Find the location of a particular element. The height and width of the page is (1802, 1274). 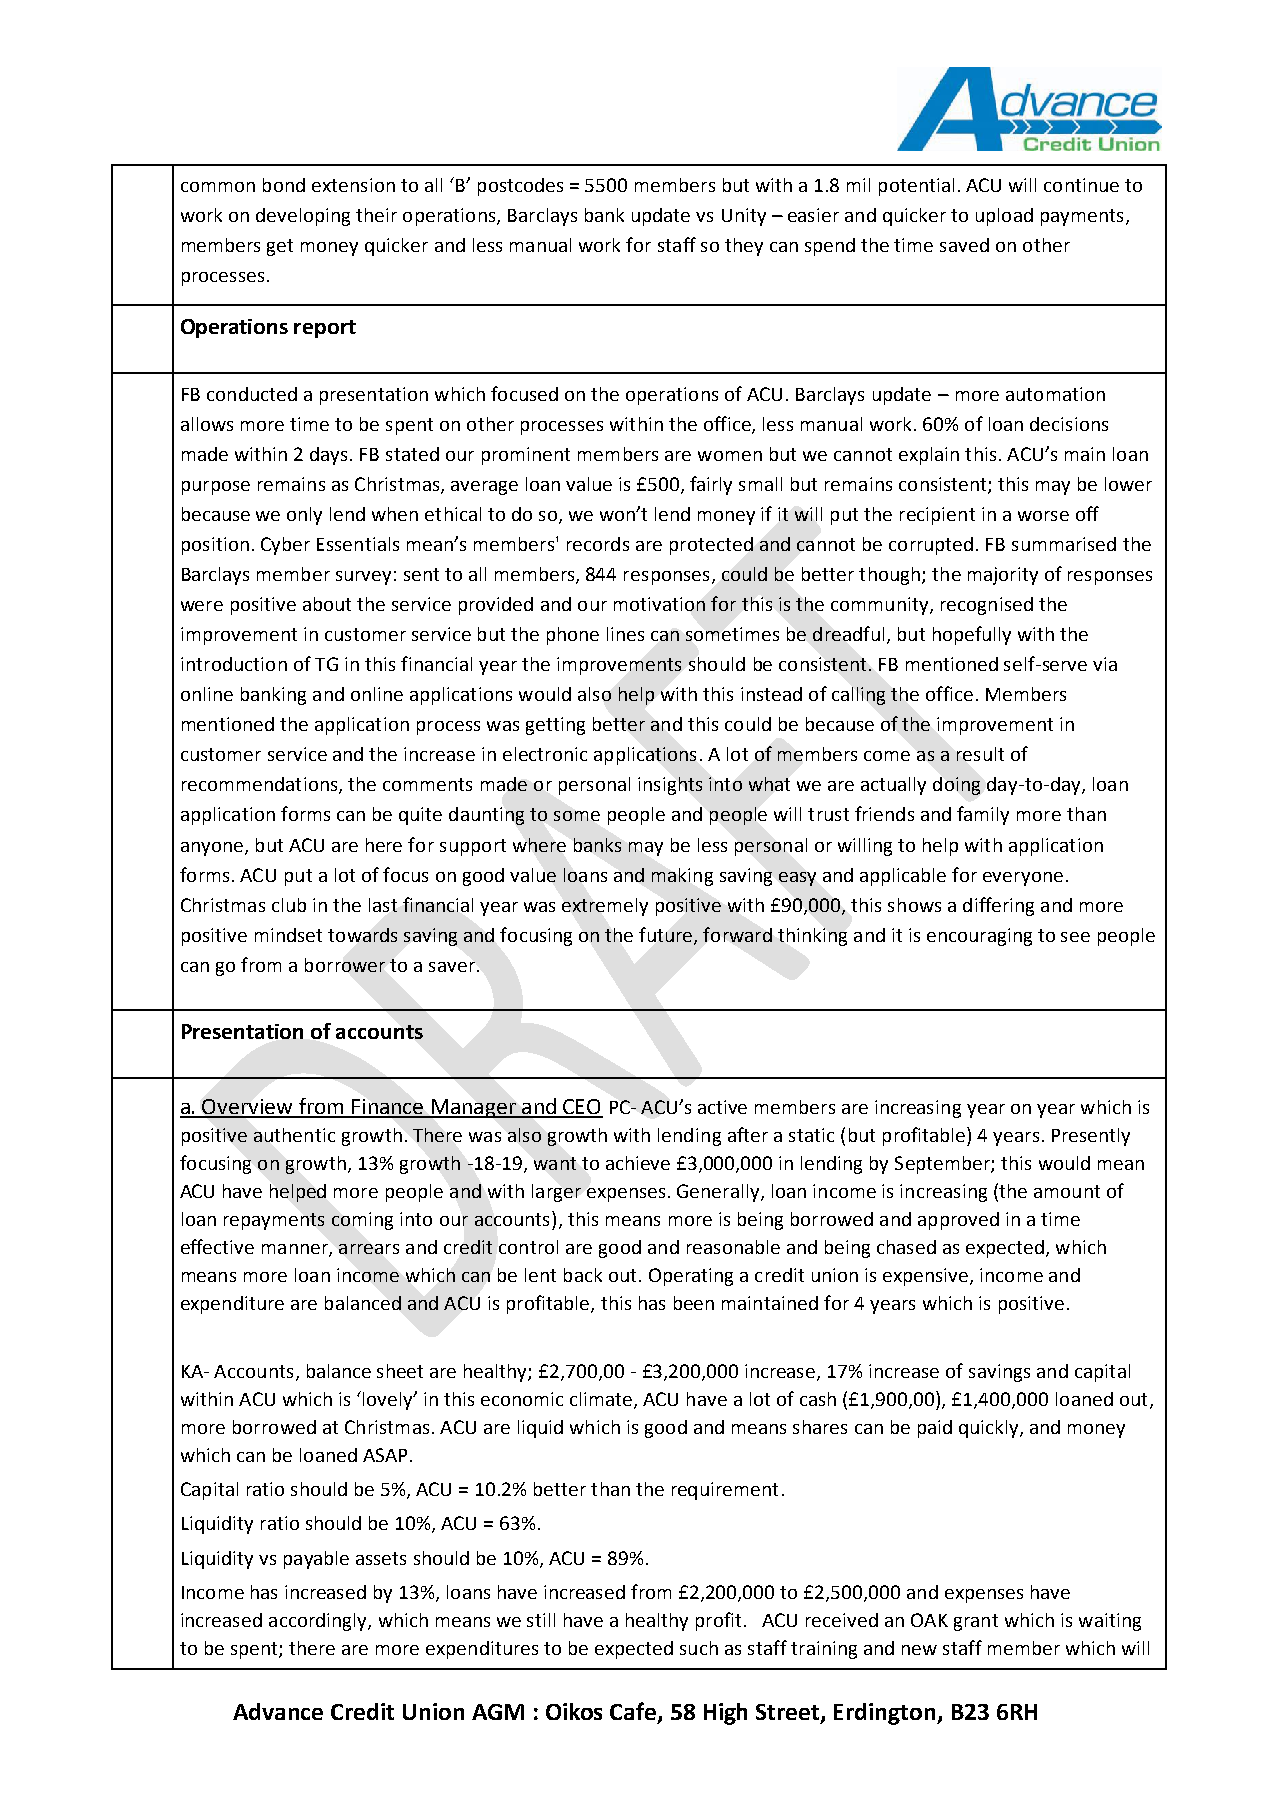

developing is located at coordinates (303, 217).
